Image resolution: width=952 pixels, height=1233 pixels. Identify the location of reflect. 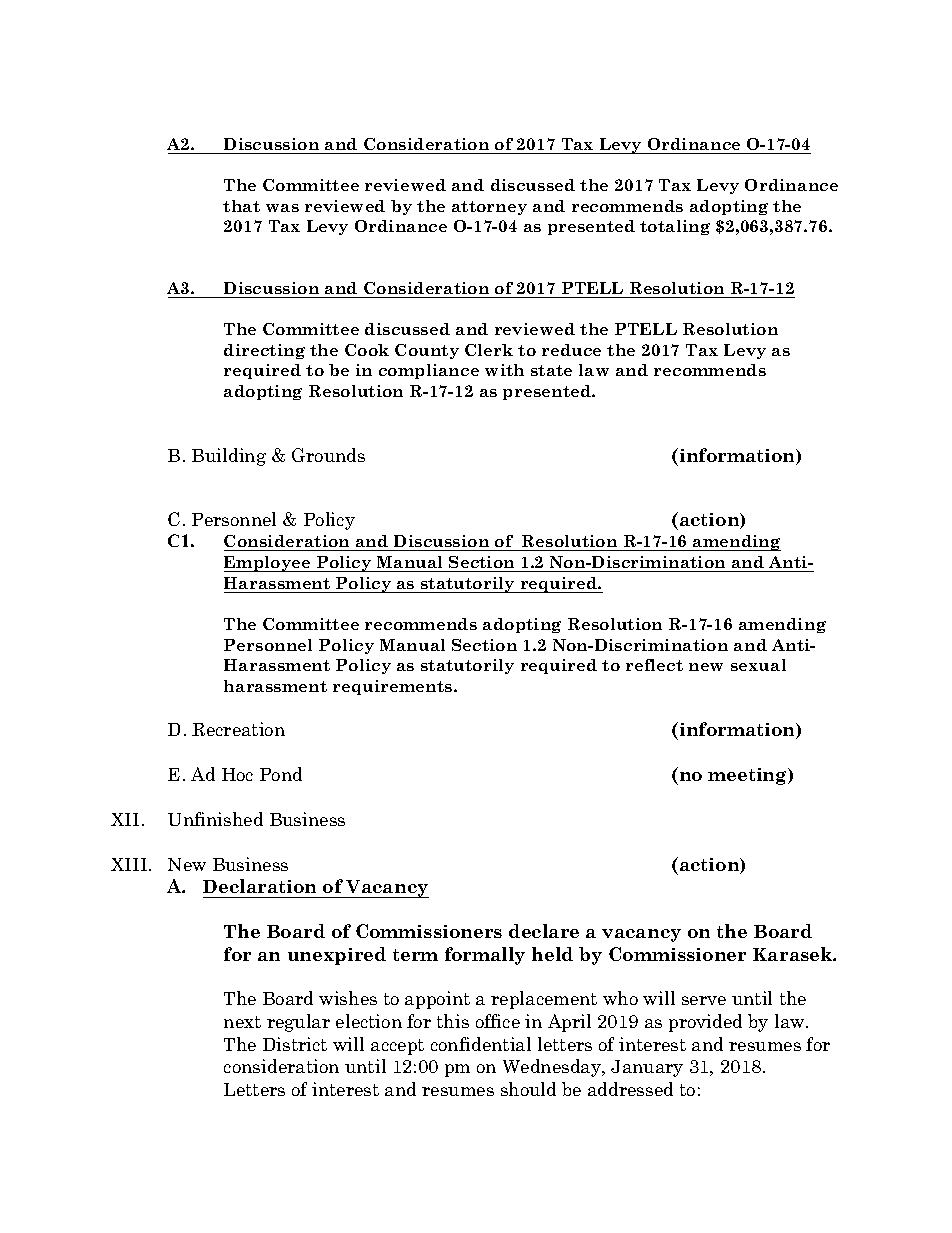
(654, 665).
